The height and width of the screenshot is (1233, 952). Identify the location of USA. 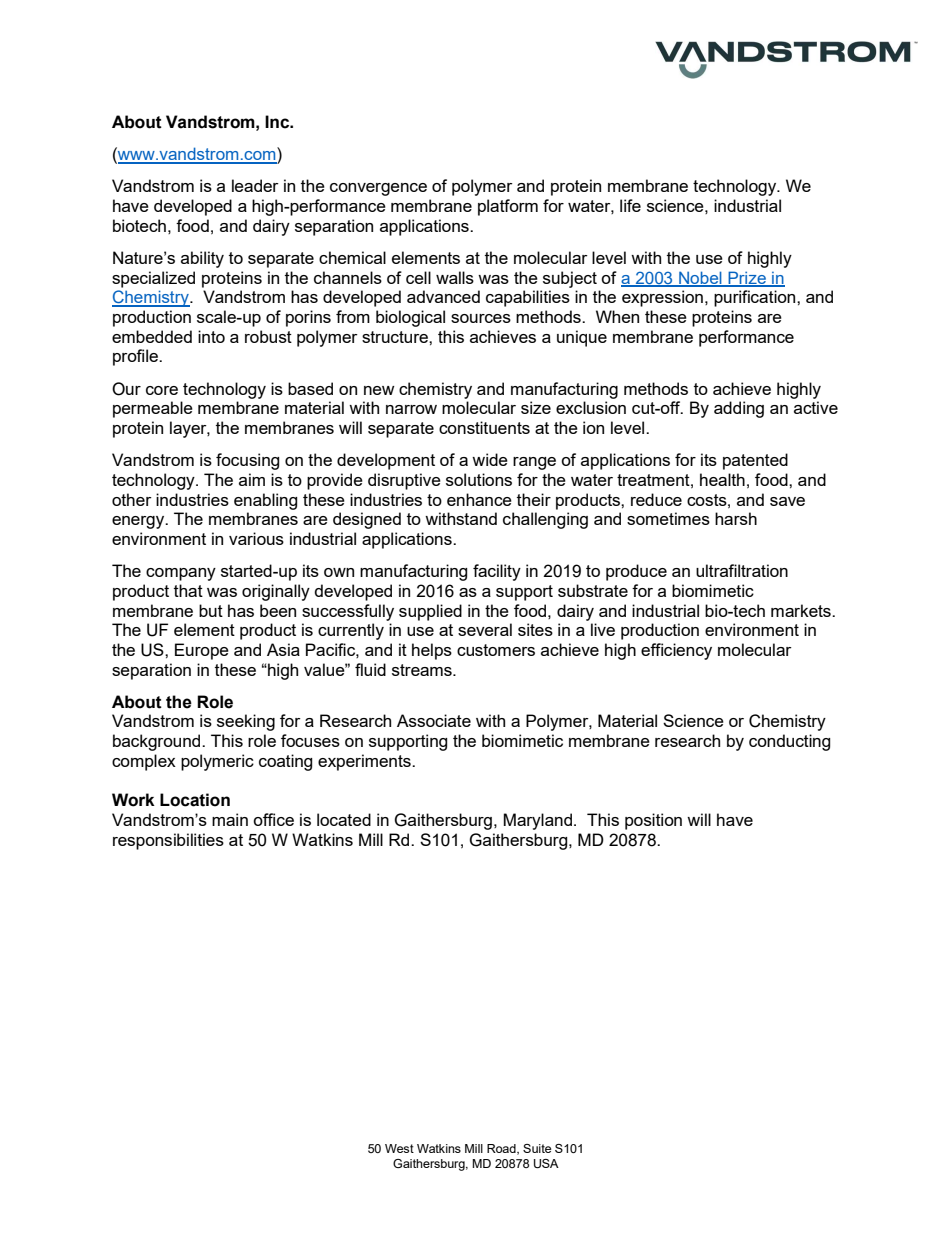
(546, 1164).
